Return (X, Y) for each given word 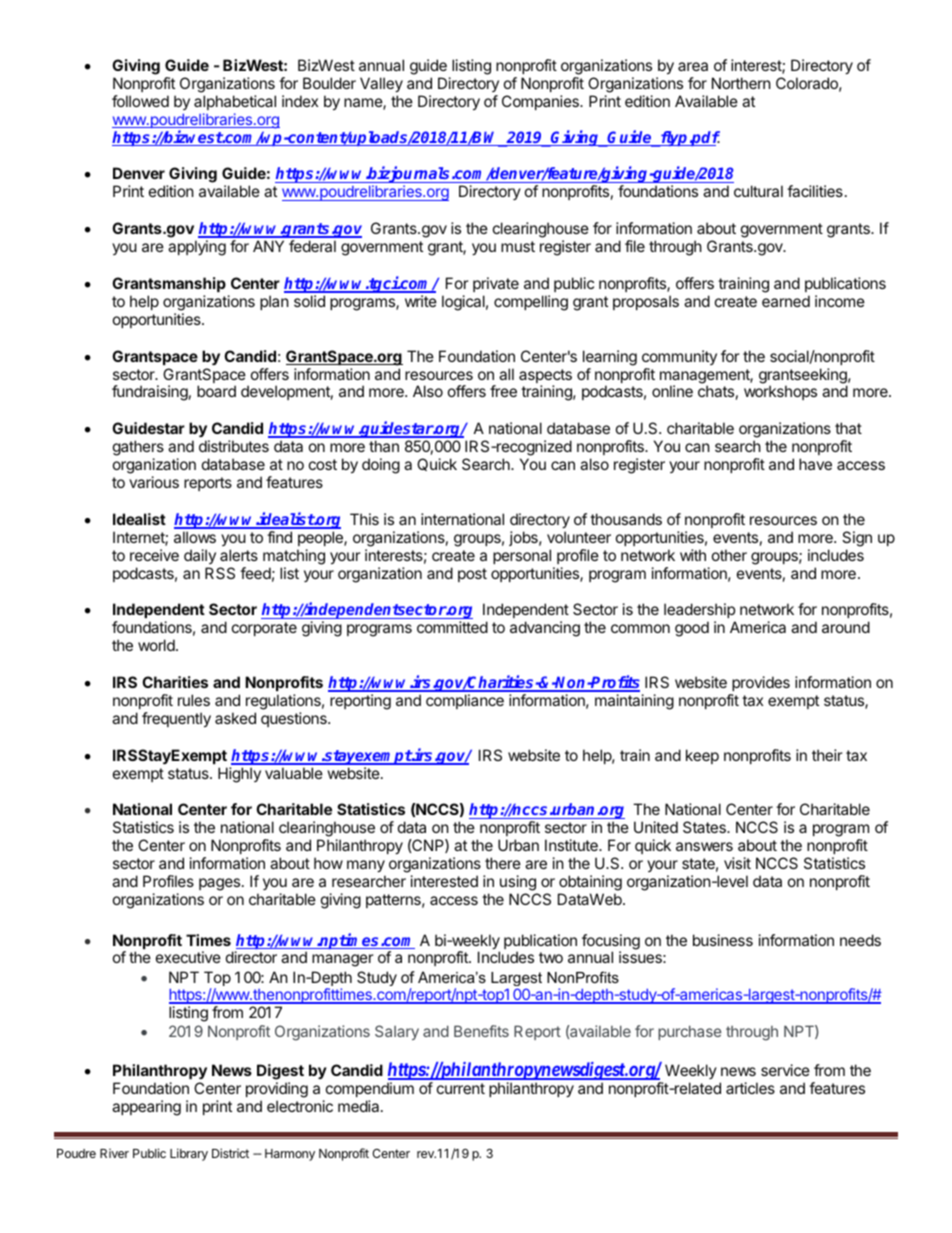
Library (189, 1154)
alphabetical (235, 102)
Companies (541, 102)
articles (750, 1088)
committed (452, 627)
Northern (741, 83)
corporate (264, 629)
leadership (699, 610)
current (461, 1088)
